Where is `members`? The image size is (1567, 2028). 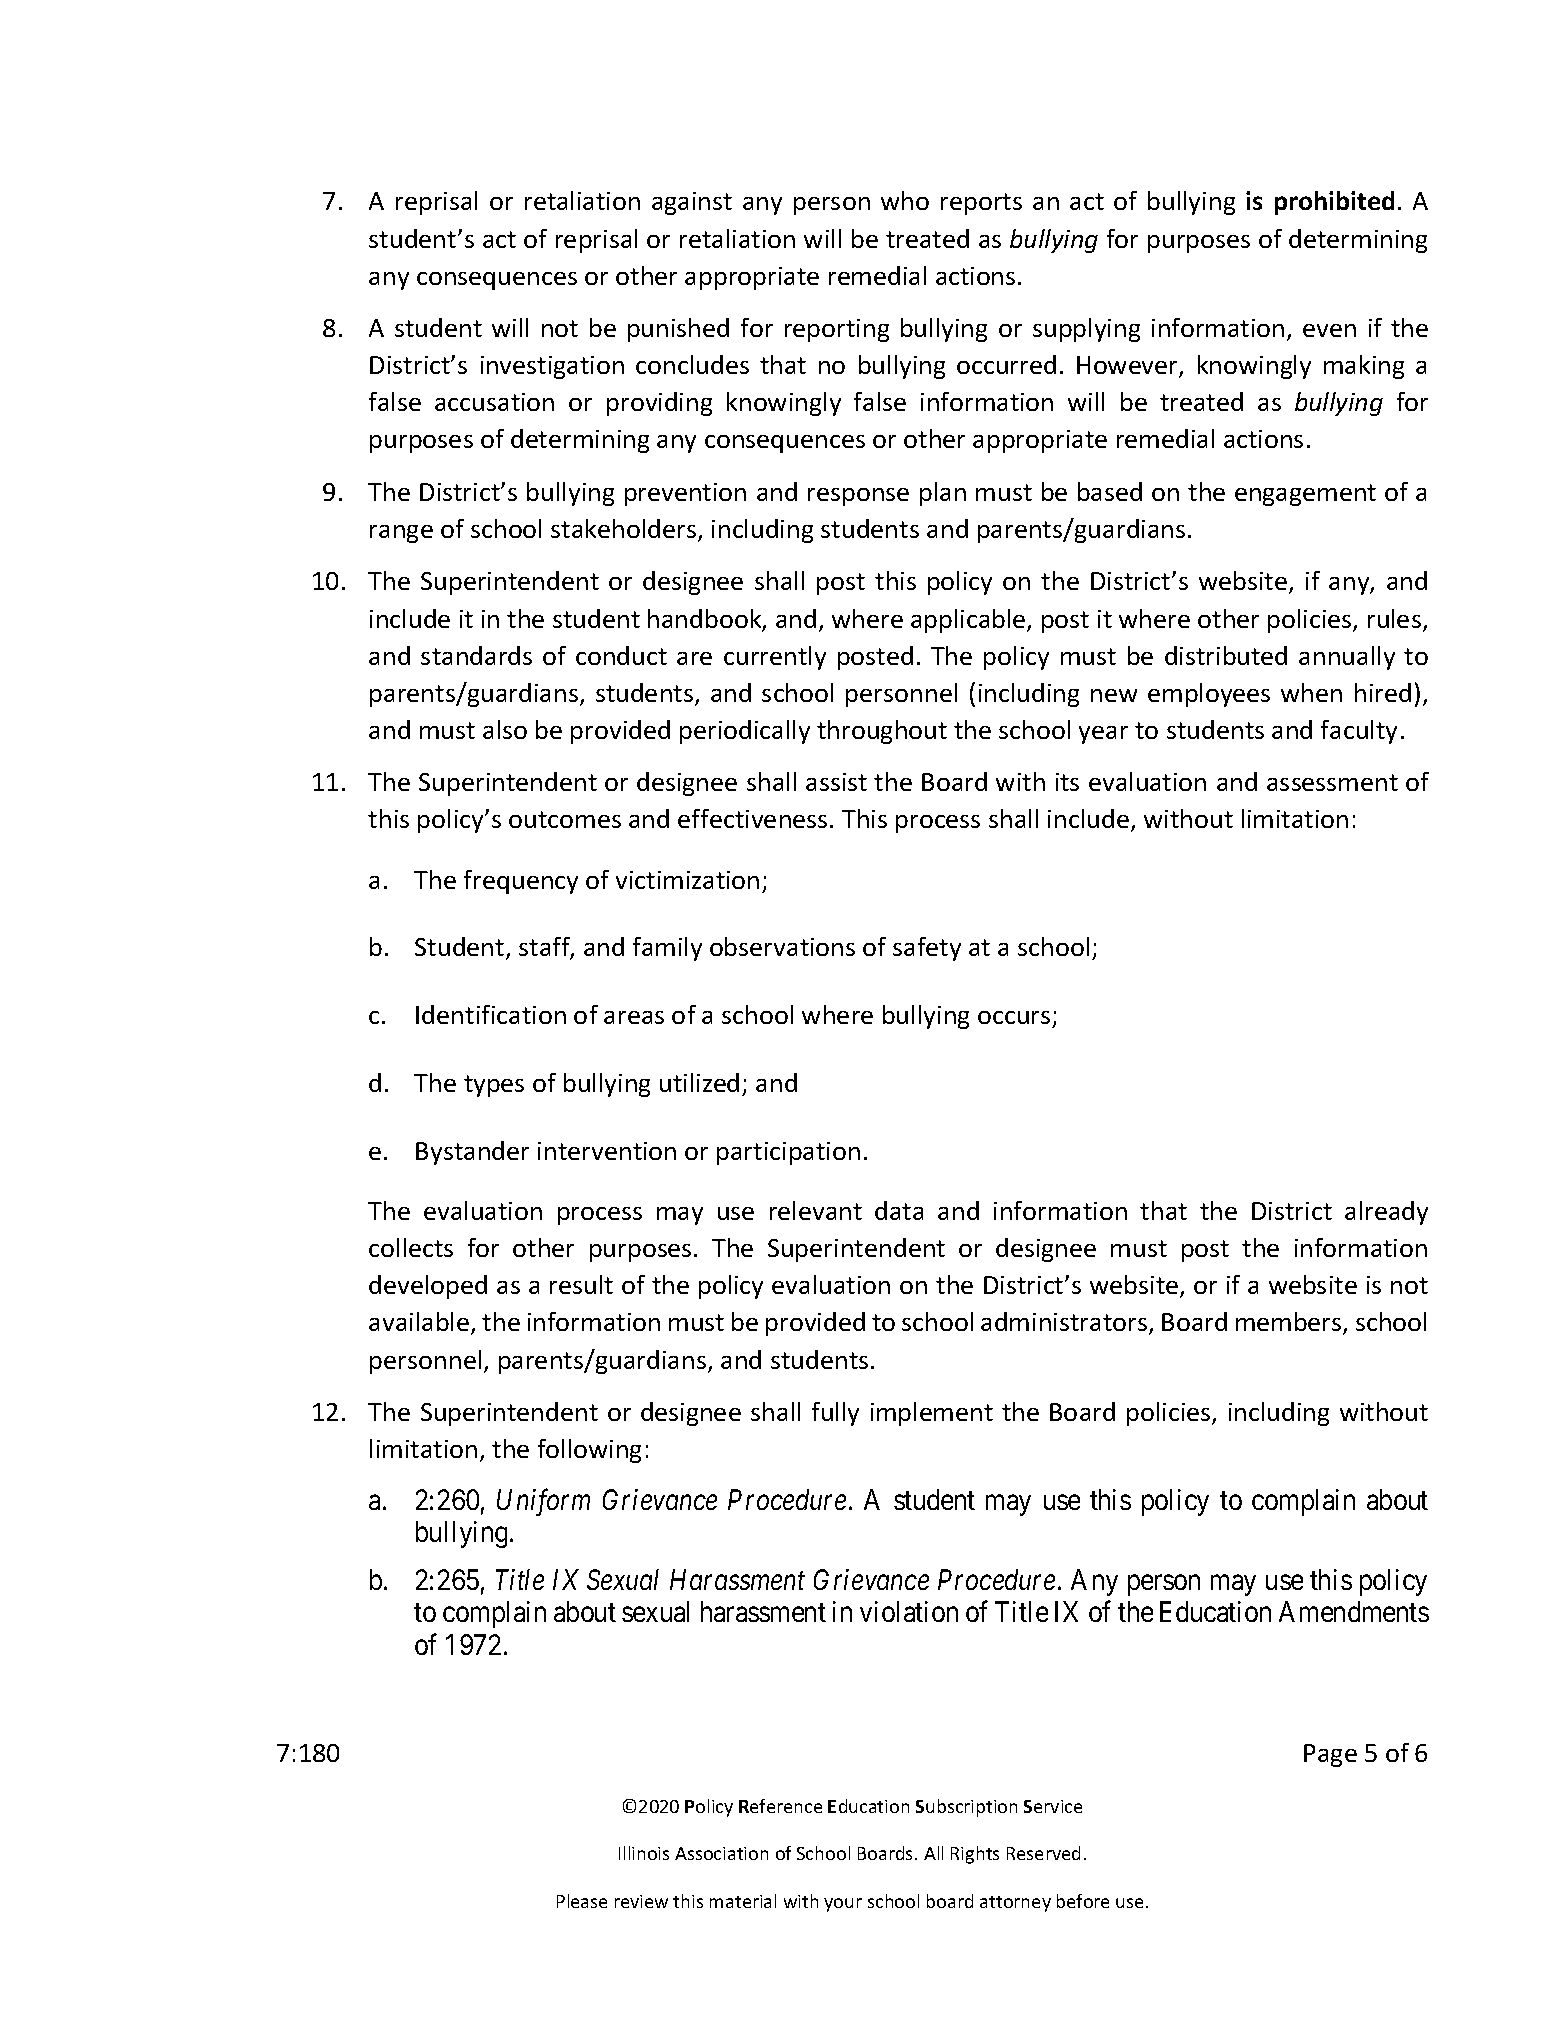 members is located at coordinates (1290, 1323).
